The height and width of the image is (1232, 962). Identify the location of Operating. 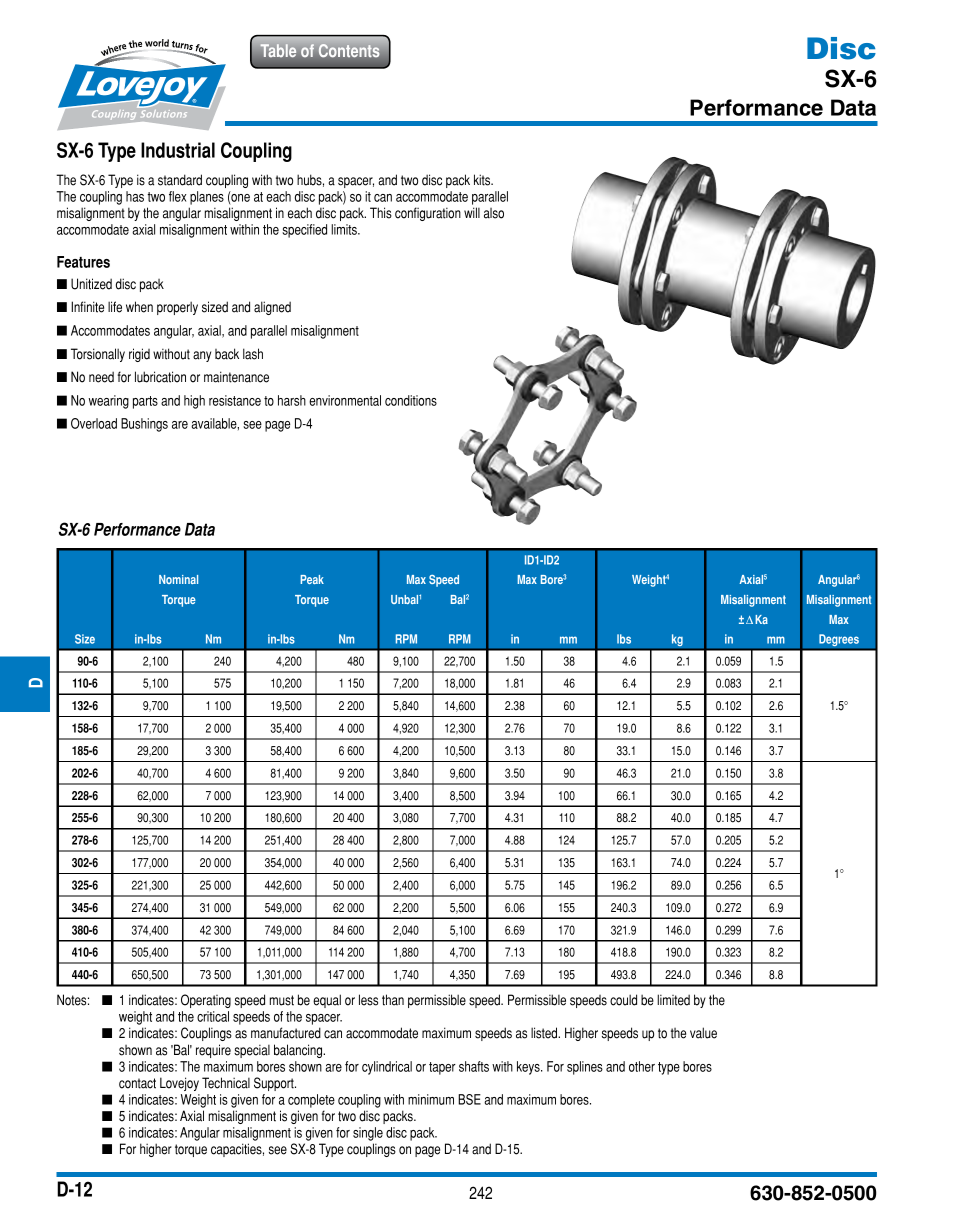
(206, 1001).
